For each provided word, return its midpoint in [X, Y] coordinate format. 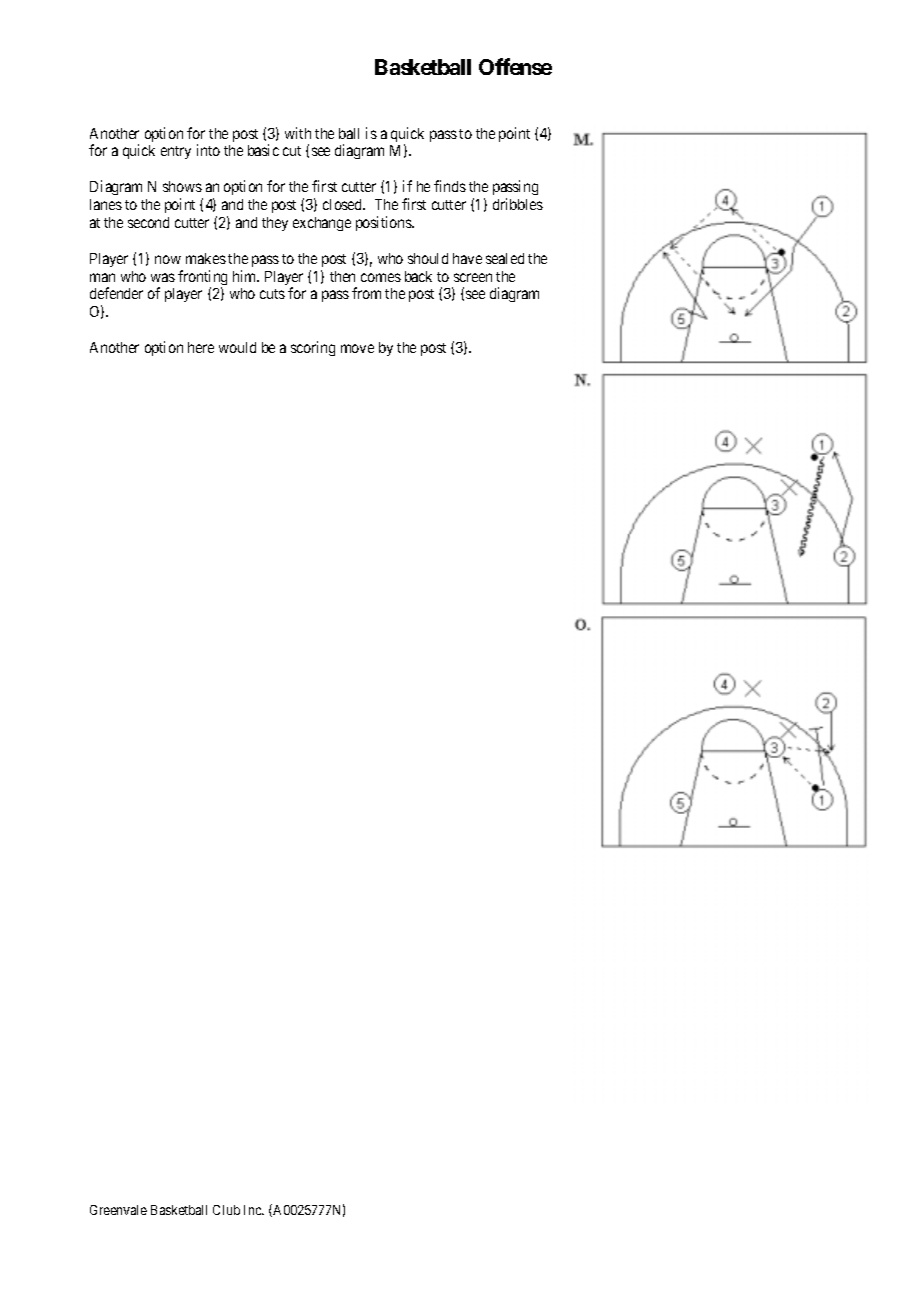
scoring [313, 348]
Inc [254, 1210]
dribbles [518, 204]
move [357, 348]
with [298, 133]
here [201, 347]
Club [226, 1210]
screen [473, 277]
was [163, 277]
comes [381, 277]
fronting [202, 279]
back [418, 276]
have [467, 258]
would [237, 347]
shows [182, 186]
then [342, 276]
